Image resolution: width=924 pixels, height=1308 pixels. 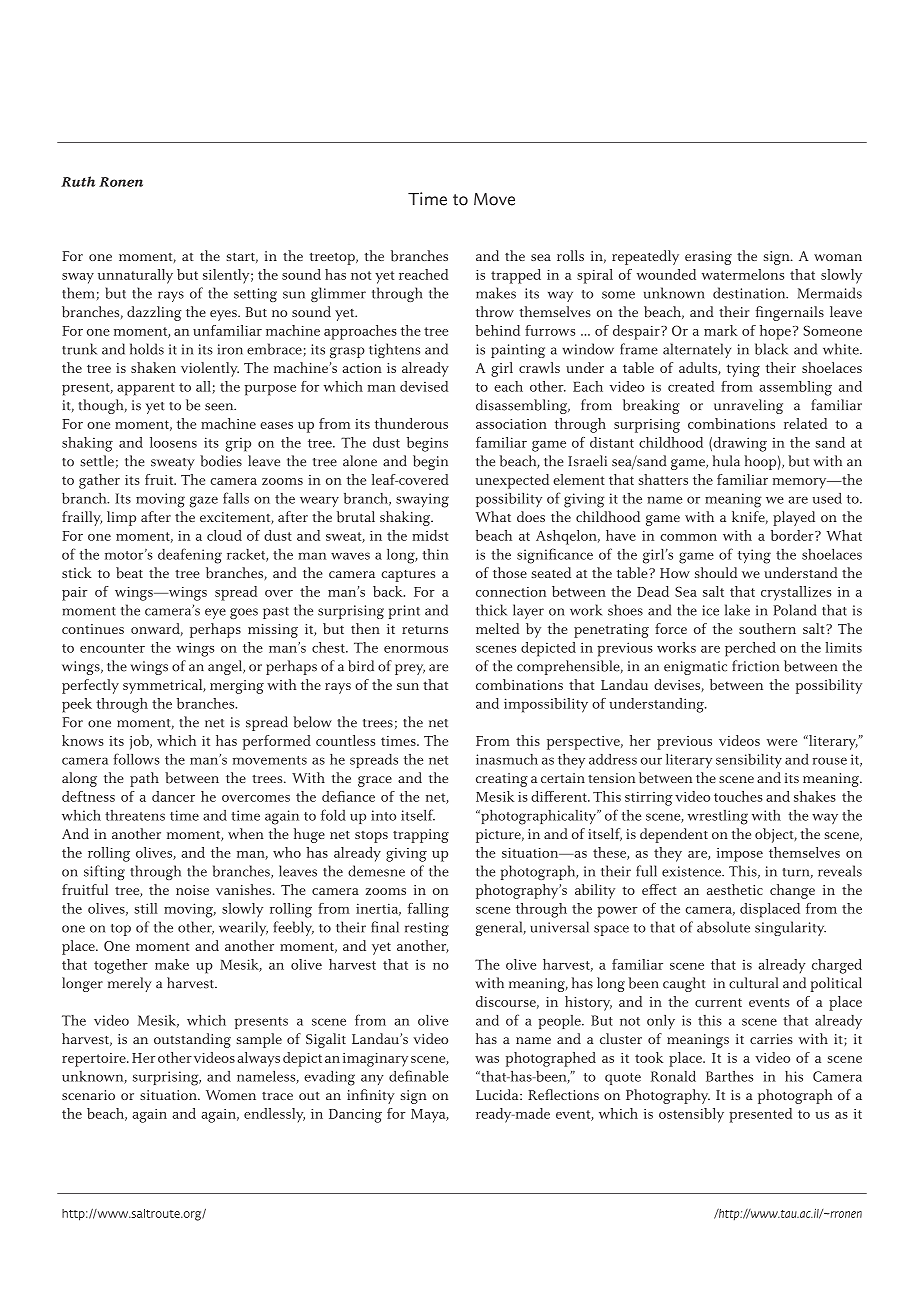 I want to click on erasing, so click(x=708, y=258).
